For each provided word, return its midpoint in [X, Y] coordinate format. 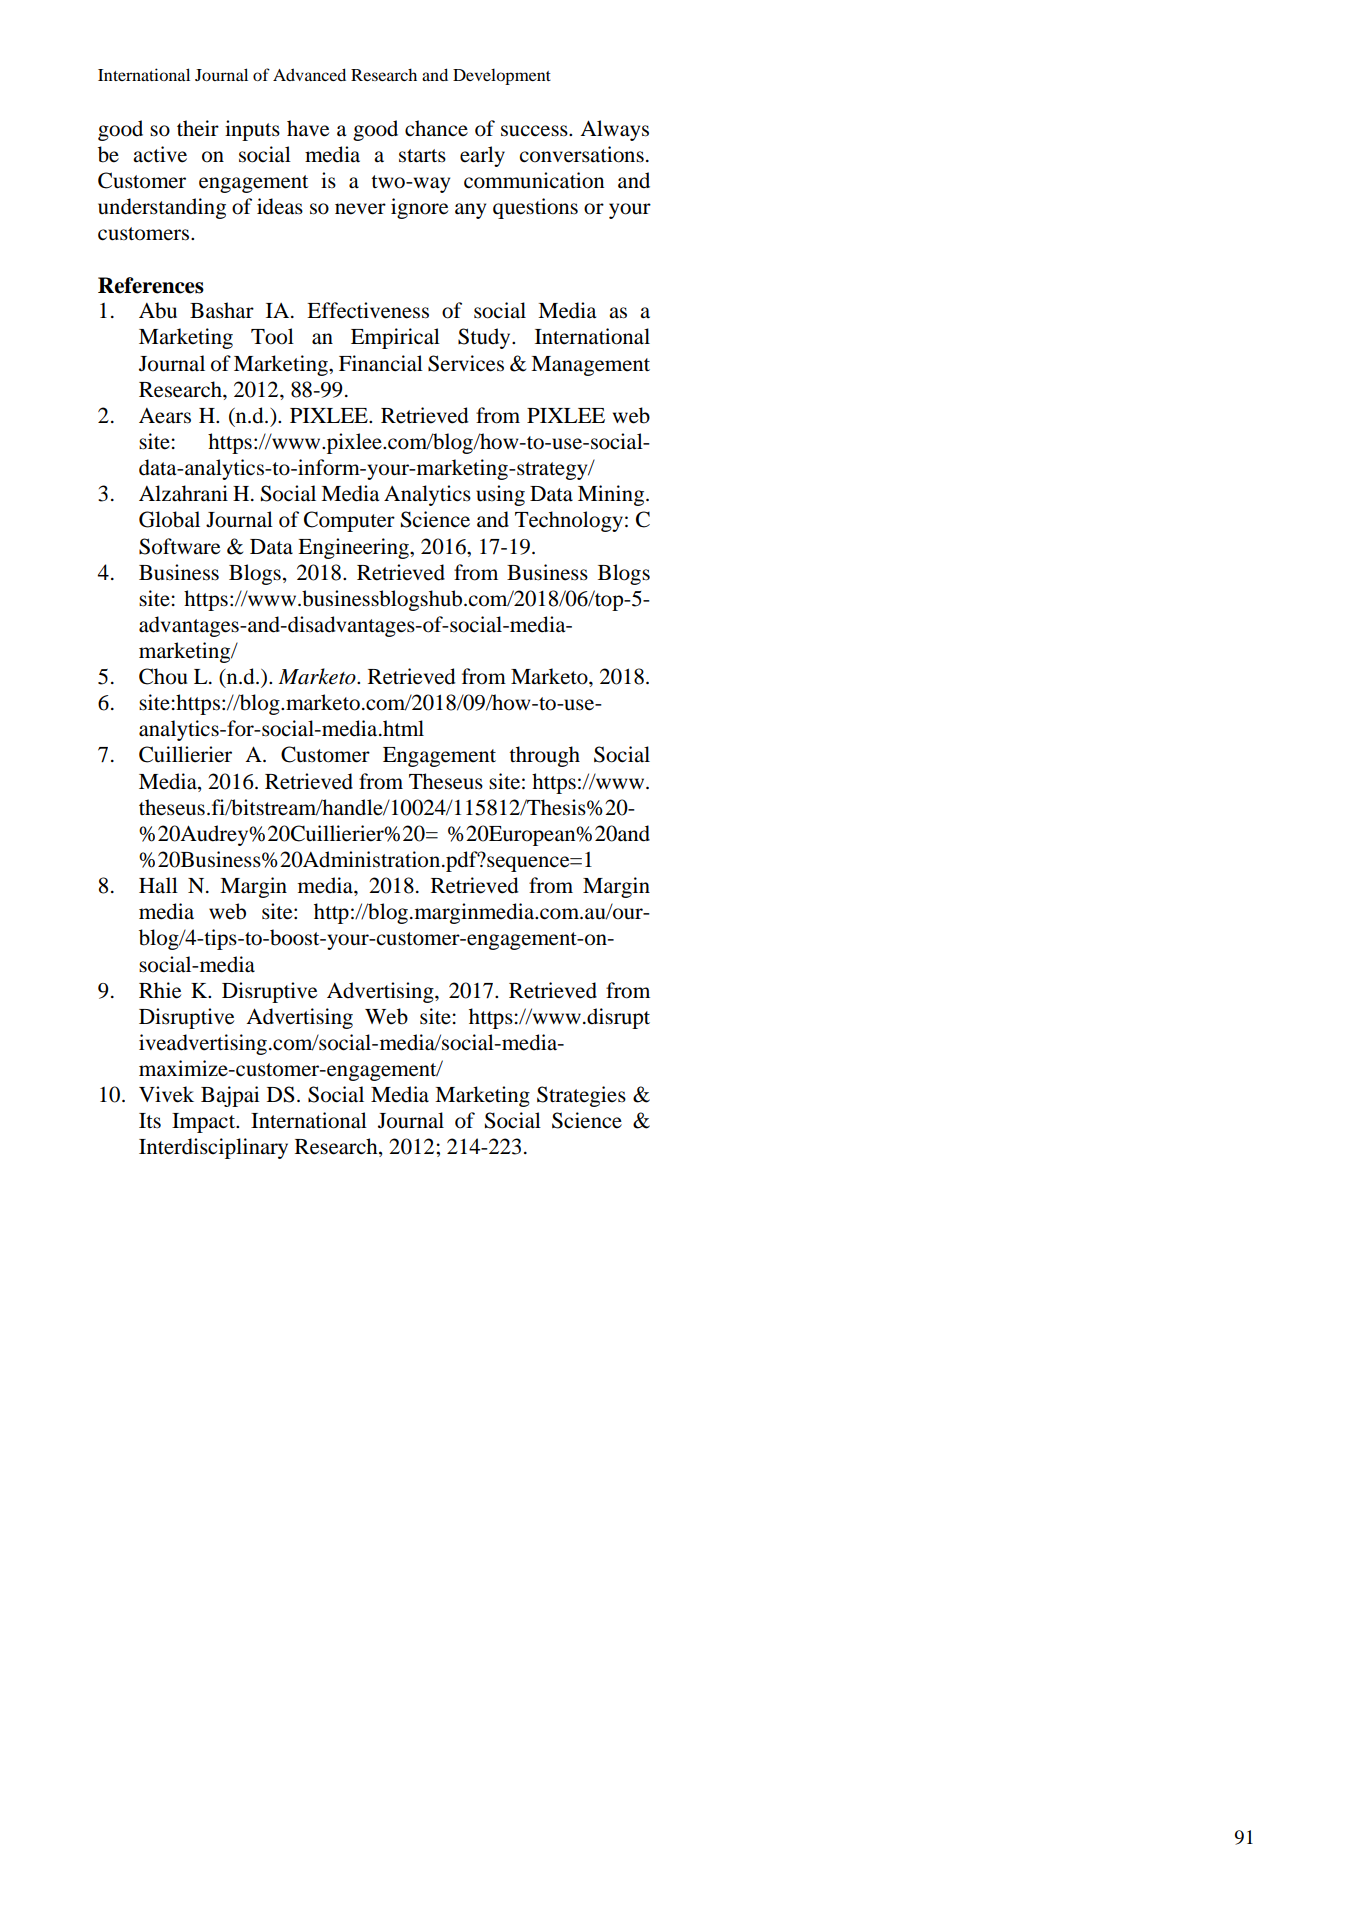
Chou [163, 676]
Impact [205, 1123]
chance [436, 128]
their [198, 128]
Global [169, 519]
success [535, 131]
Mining [612, 495]
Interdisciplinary [213, 1148]
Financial [381, 363]
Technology [569, 521]
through [544, 756]
